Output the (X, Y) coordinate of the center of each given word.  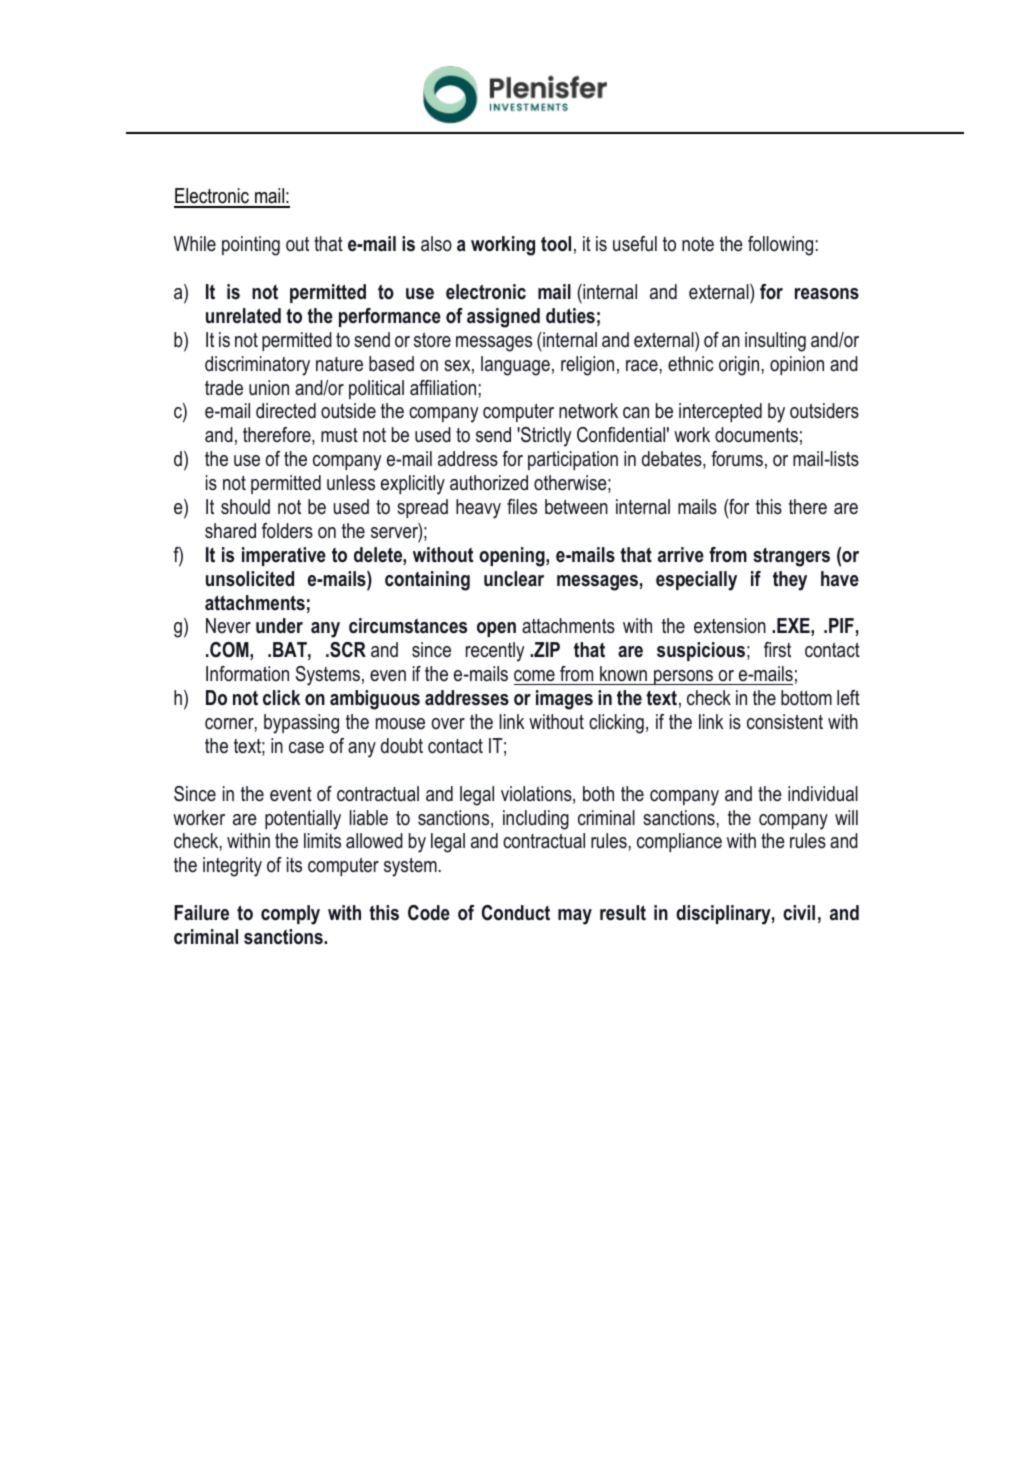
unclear (514, 579)
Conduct (516, 913)
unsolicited (250, 579)
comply (290, 915)
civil (799, 913)
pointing (251, 246)
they (790, 581)
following (780, 246)
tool (556, 244)
